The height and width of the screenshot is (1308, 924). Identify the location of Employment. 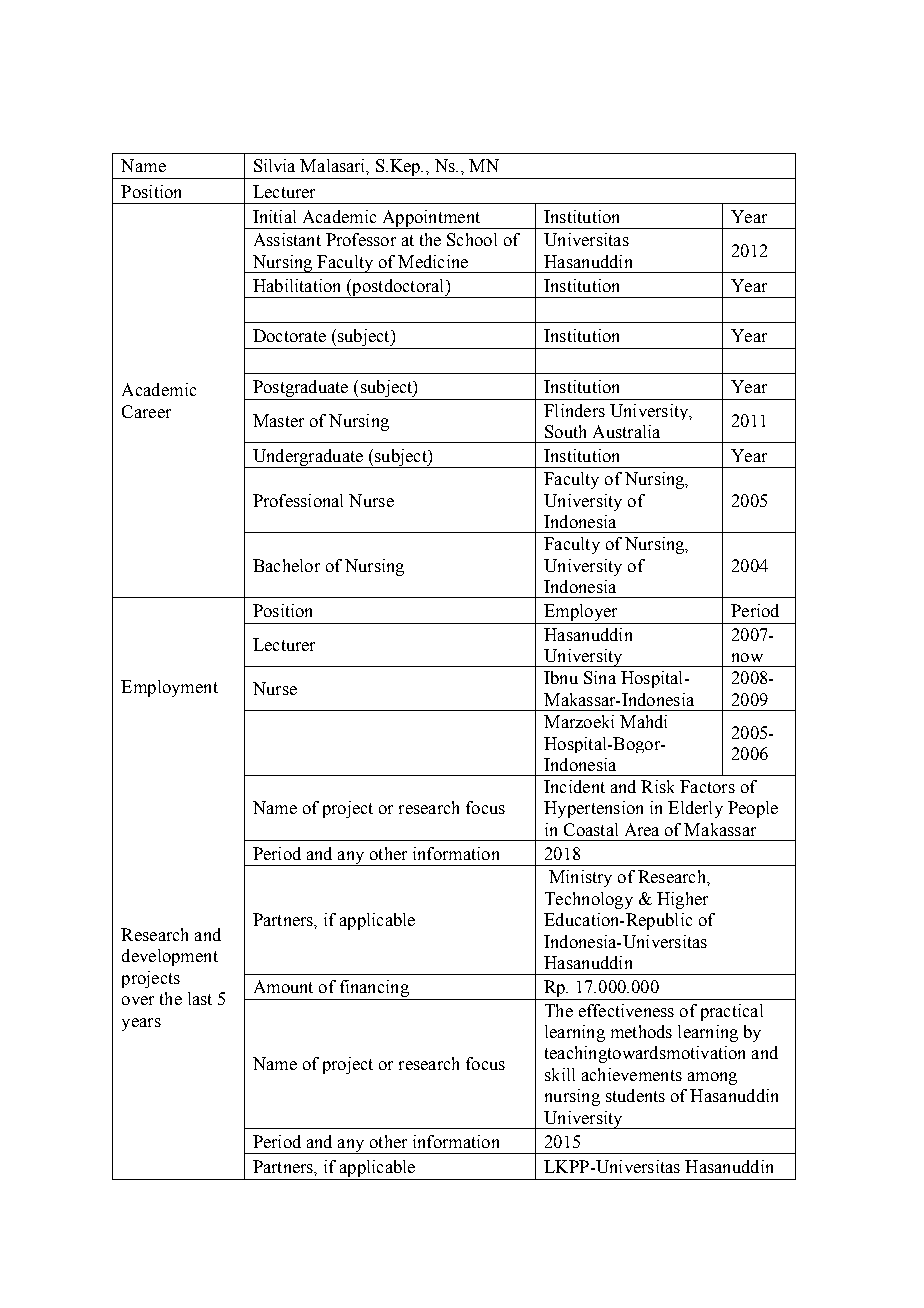
(169, 688).
